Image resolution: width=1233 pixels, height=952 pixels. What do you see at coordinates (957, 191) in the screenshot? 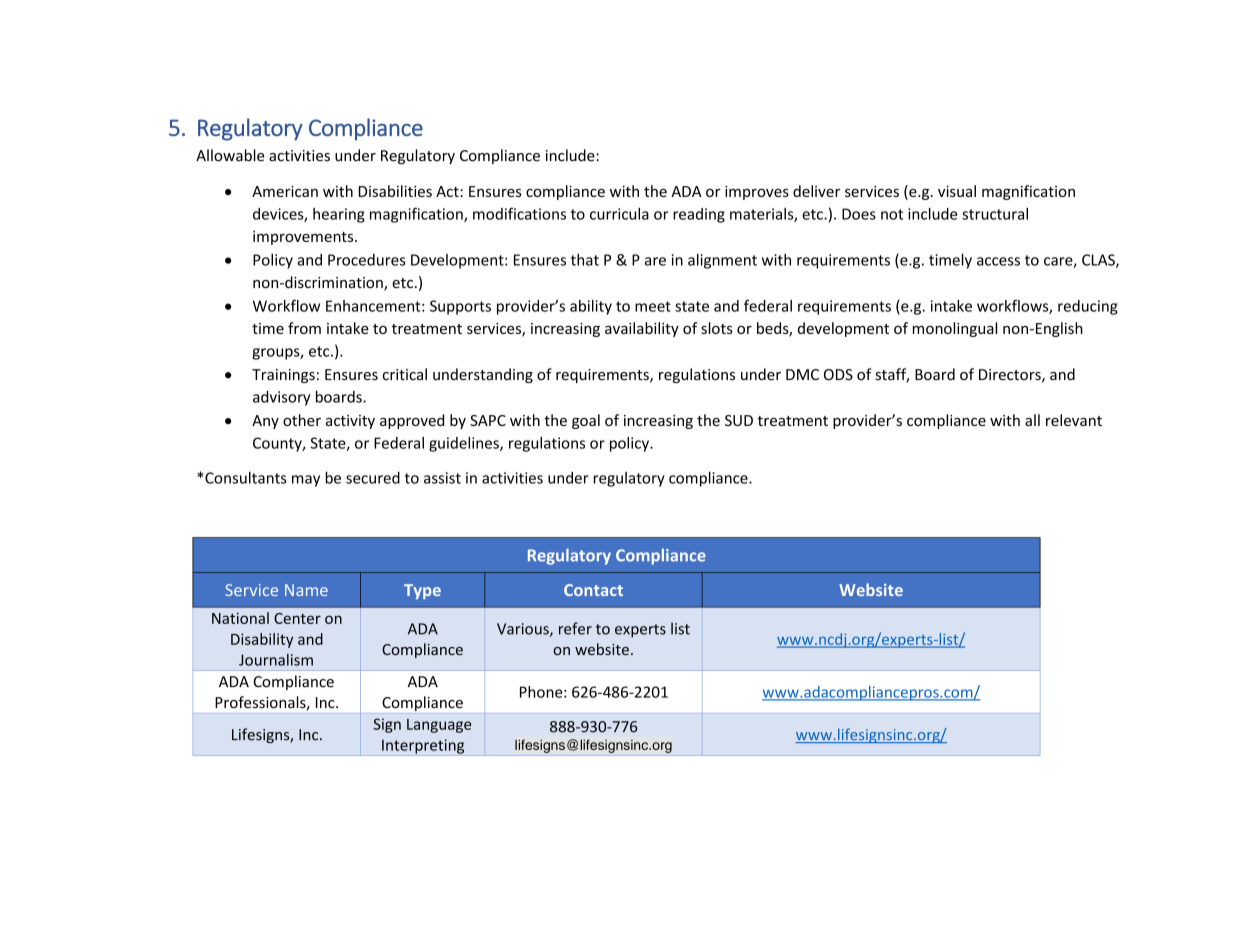
I see `visual` at bounding box center [957, 191].
